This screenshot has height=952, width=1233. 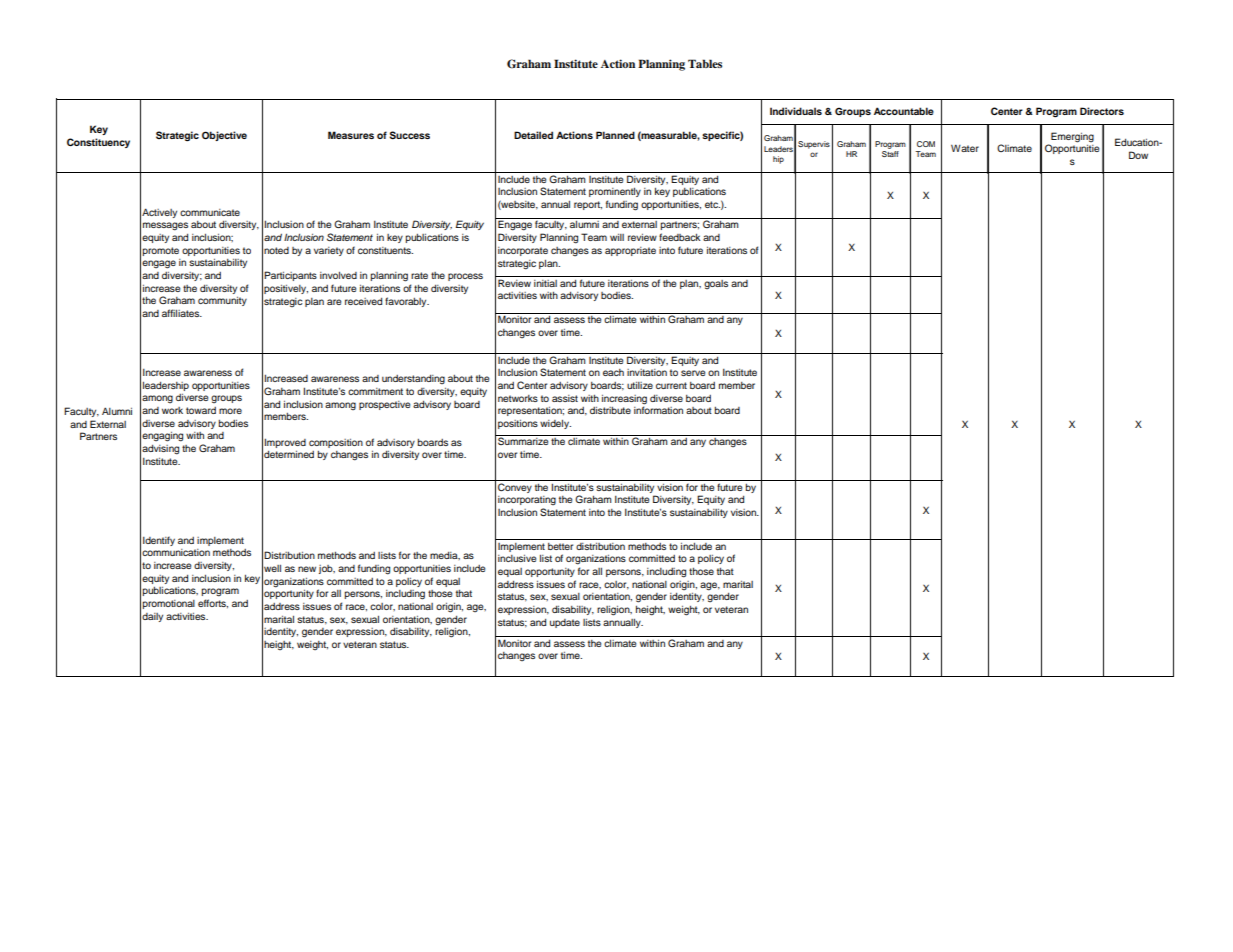 I want to click on Tables, so click(x=705, y=63).
